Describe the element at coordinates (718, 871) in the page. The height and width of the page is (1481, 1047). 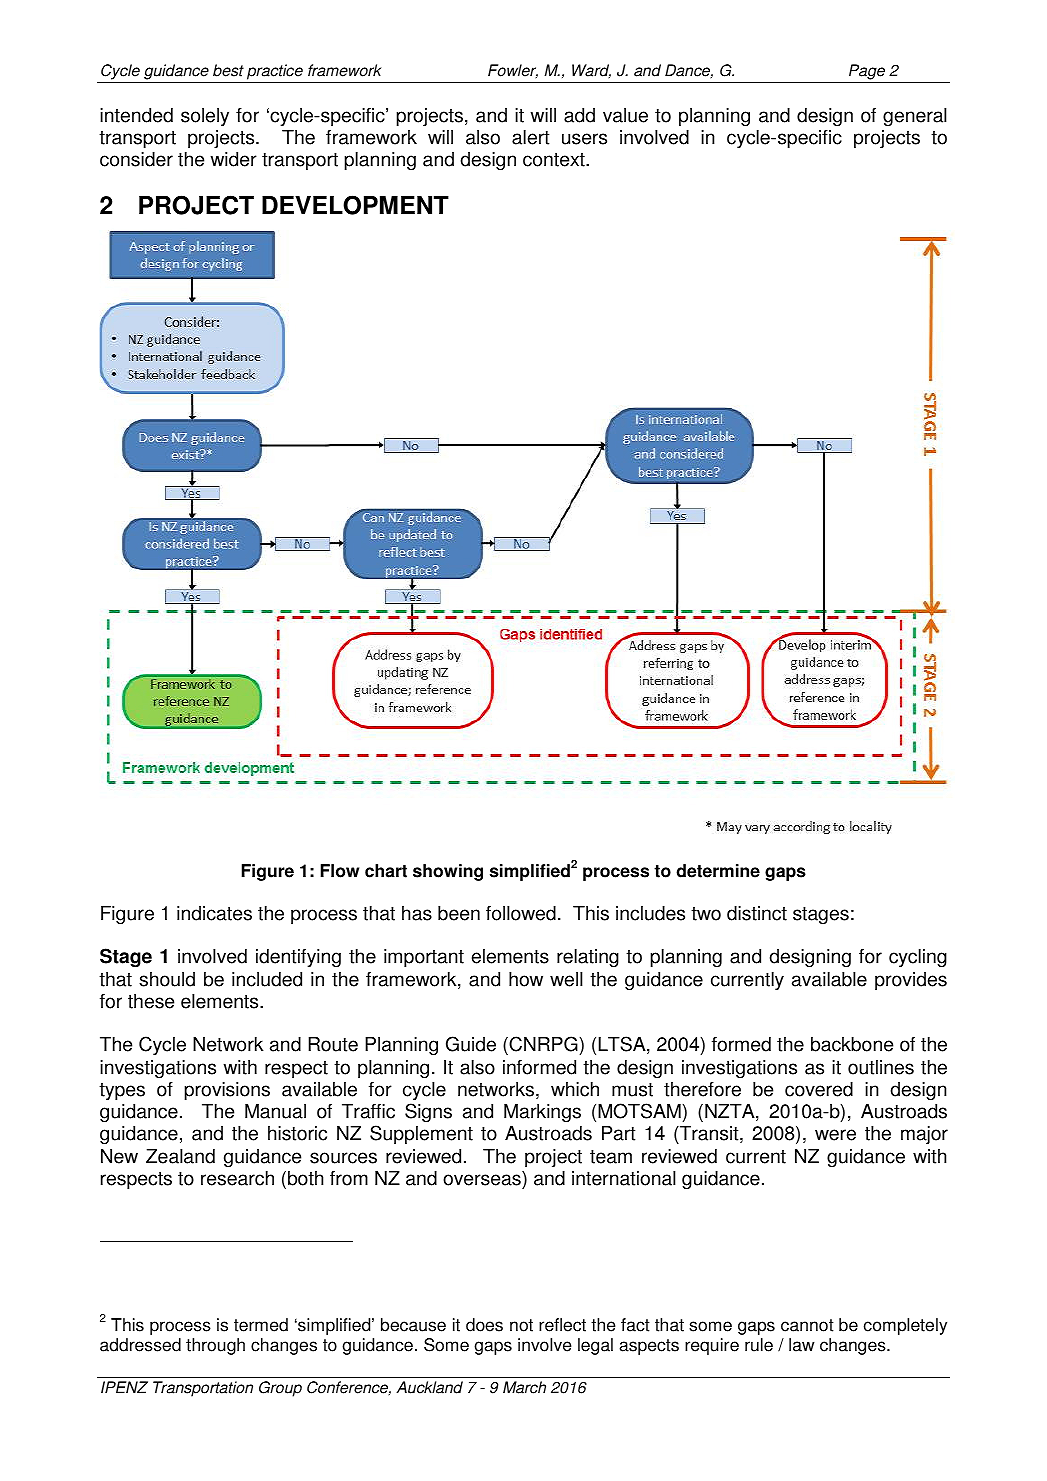
I see `determine` at that location.
